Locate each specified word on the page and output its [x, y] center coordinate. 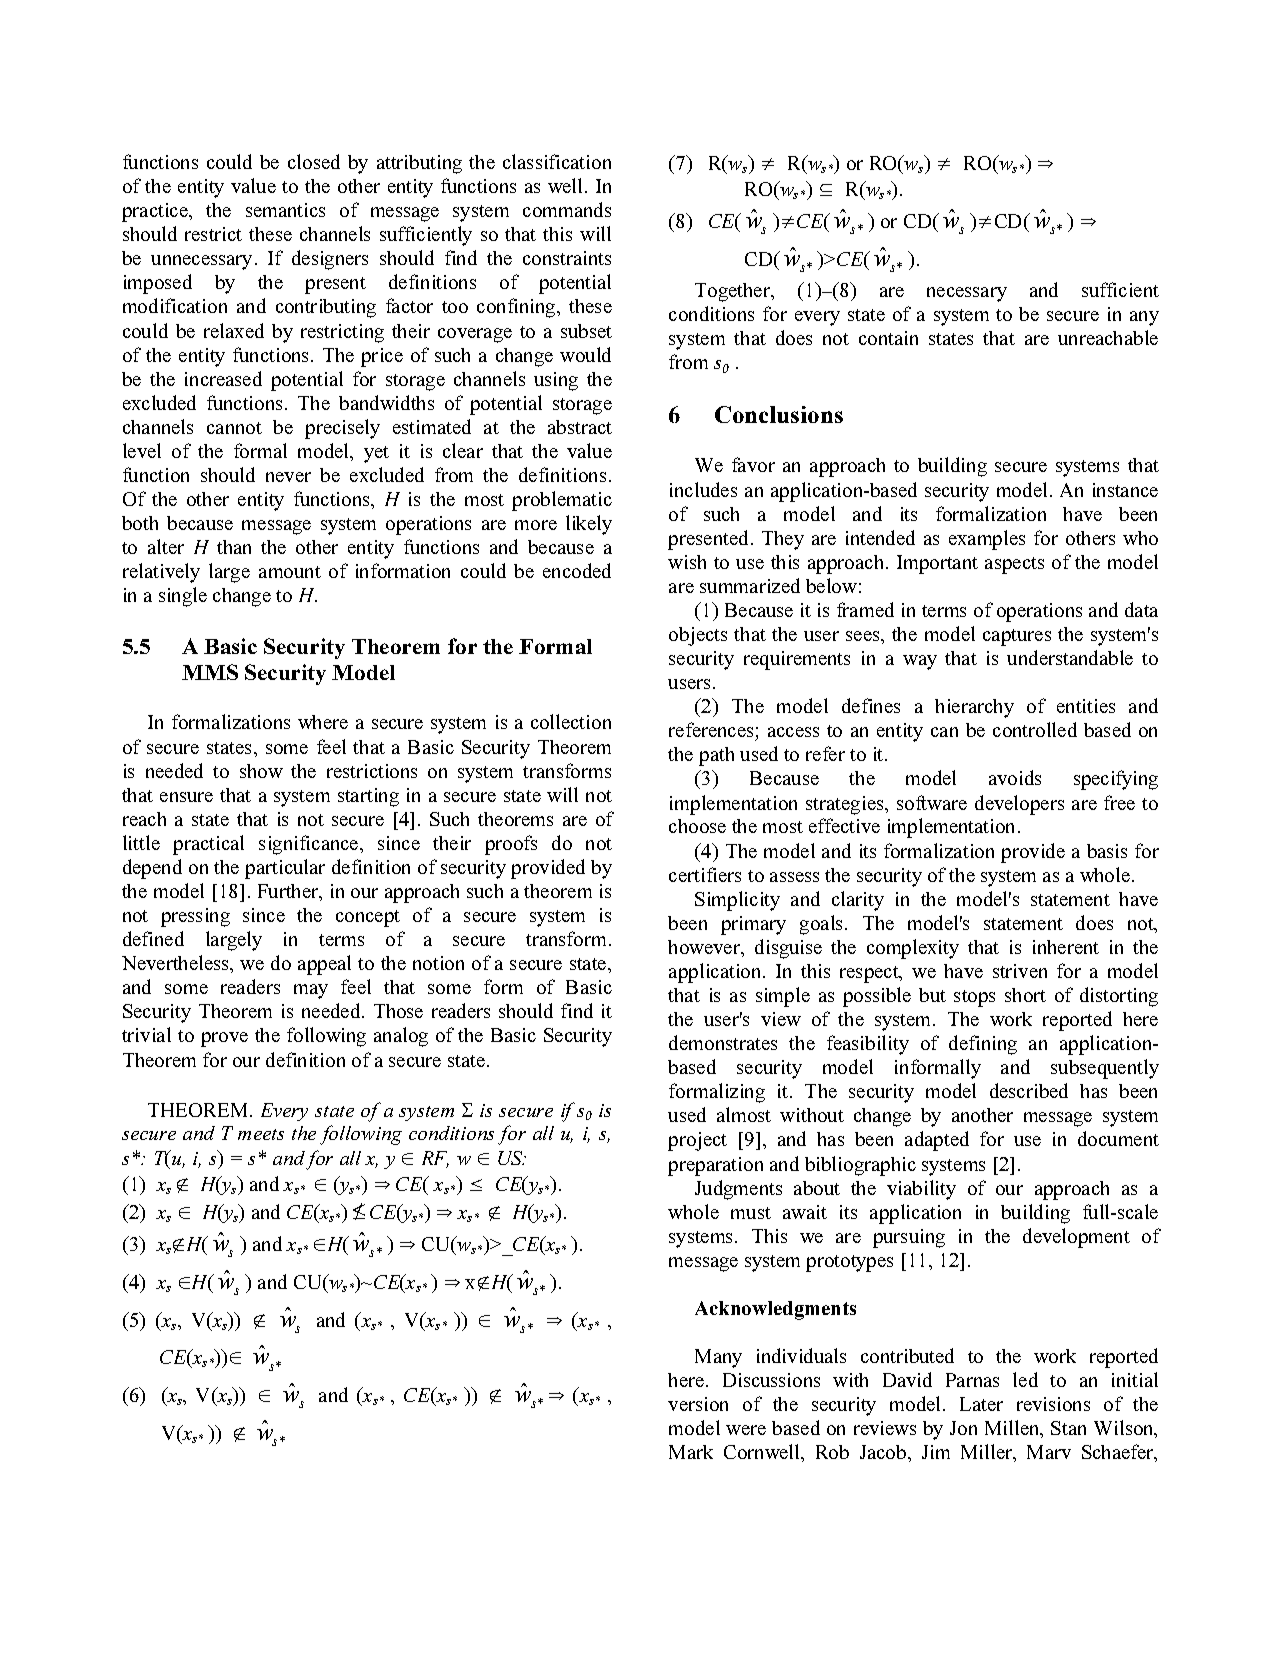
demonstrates [723, 1042]
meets [261, 1134]
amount [290, 572]
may [311, 991]
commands [567, 209]
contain [888, 338]
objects [698, 636]
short [1025, 995]
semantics [285, 210]
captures [1017, 637]
